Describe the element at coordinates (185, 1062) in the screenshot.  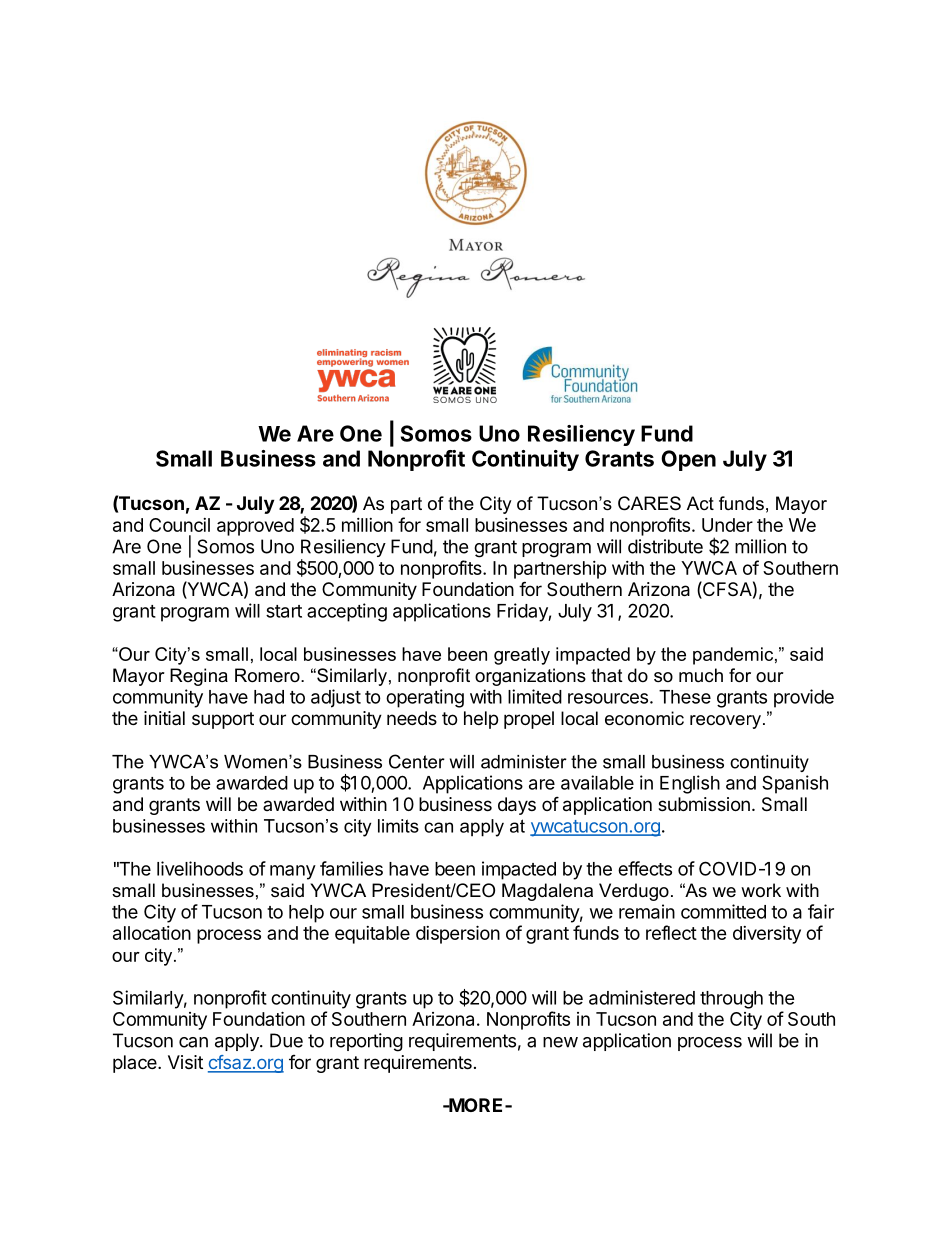
I see `Visit` at that location.
